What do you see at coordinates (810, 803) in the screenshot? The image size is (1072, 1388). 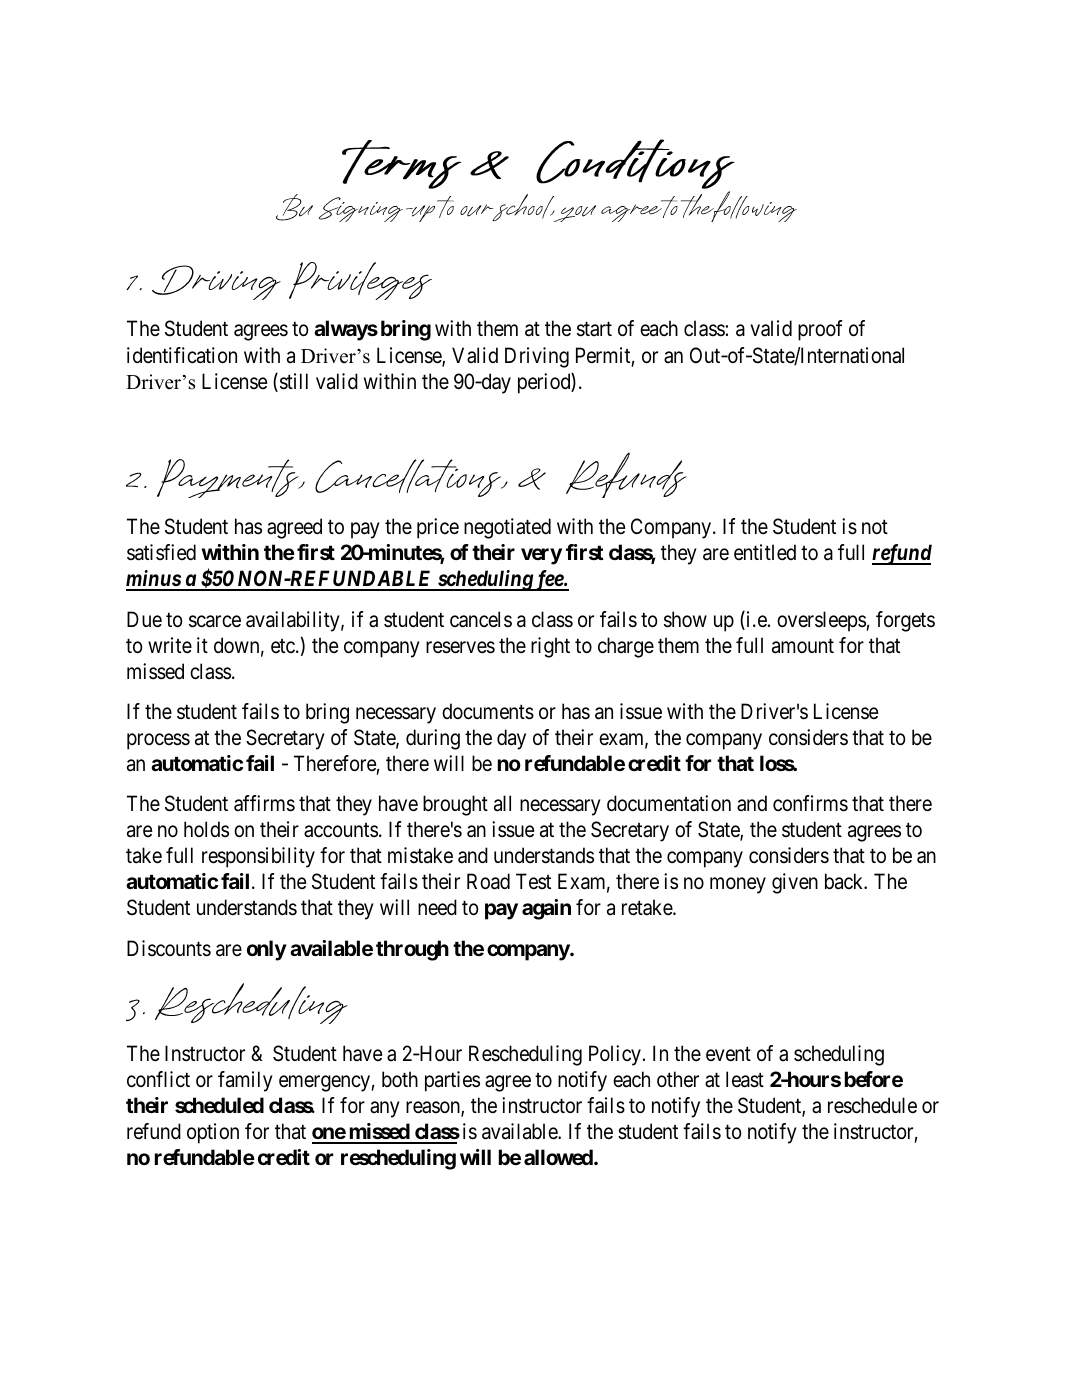 I see `confirms` at bounding box center [810, 803].
